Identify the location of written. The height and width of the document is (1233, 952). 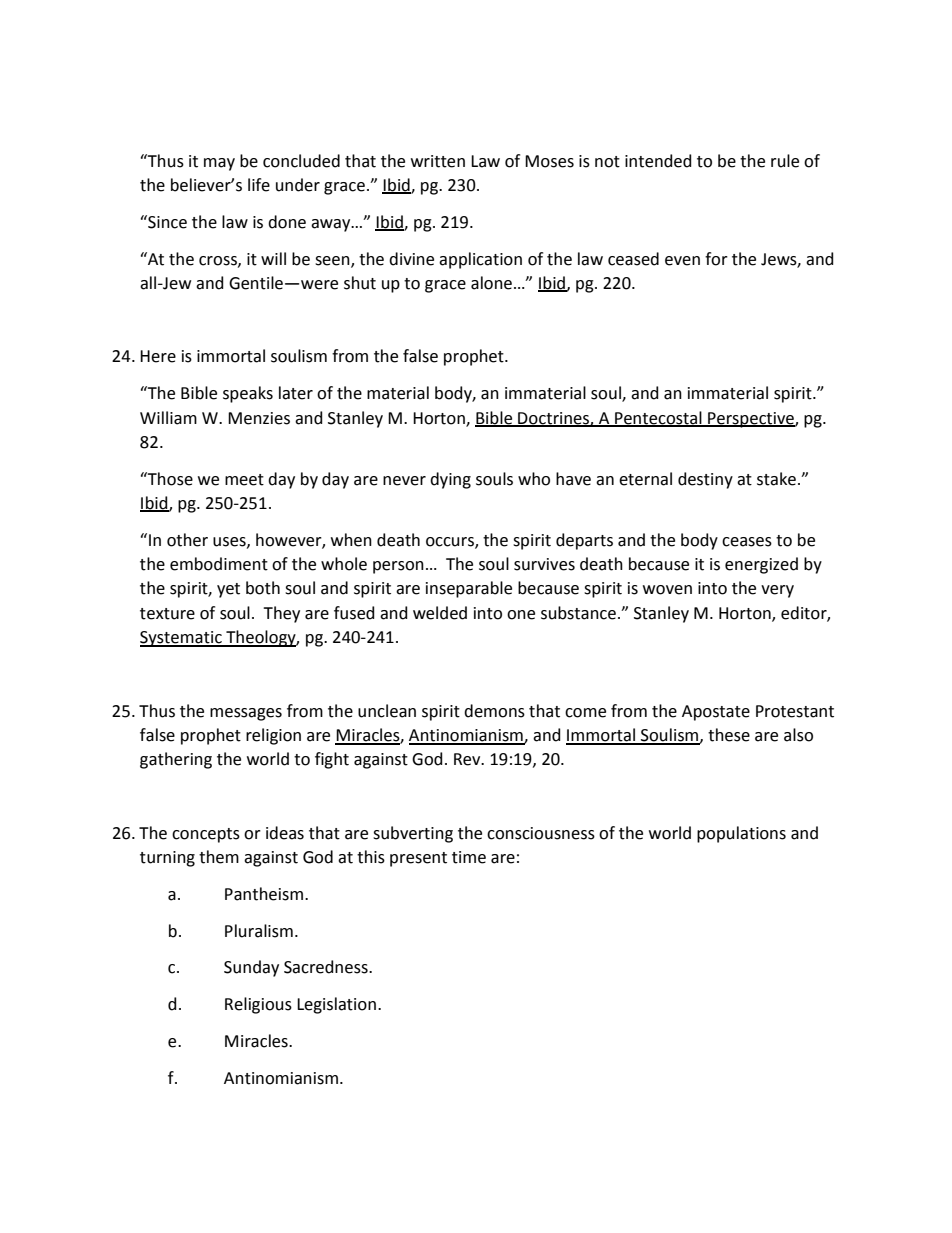
(438, 161).
